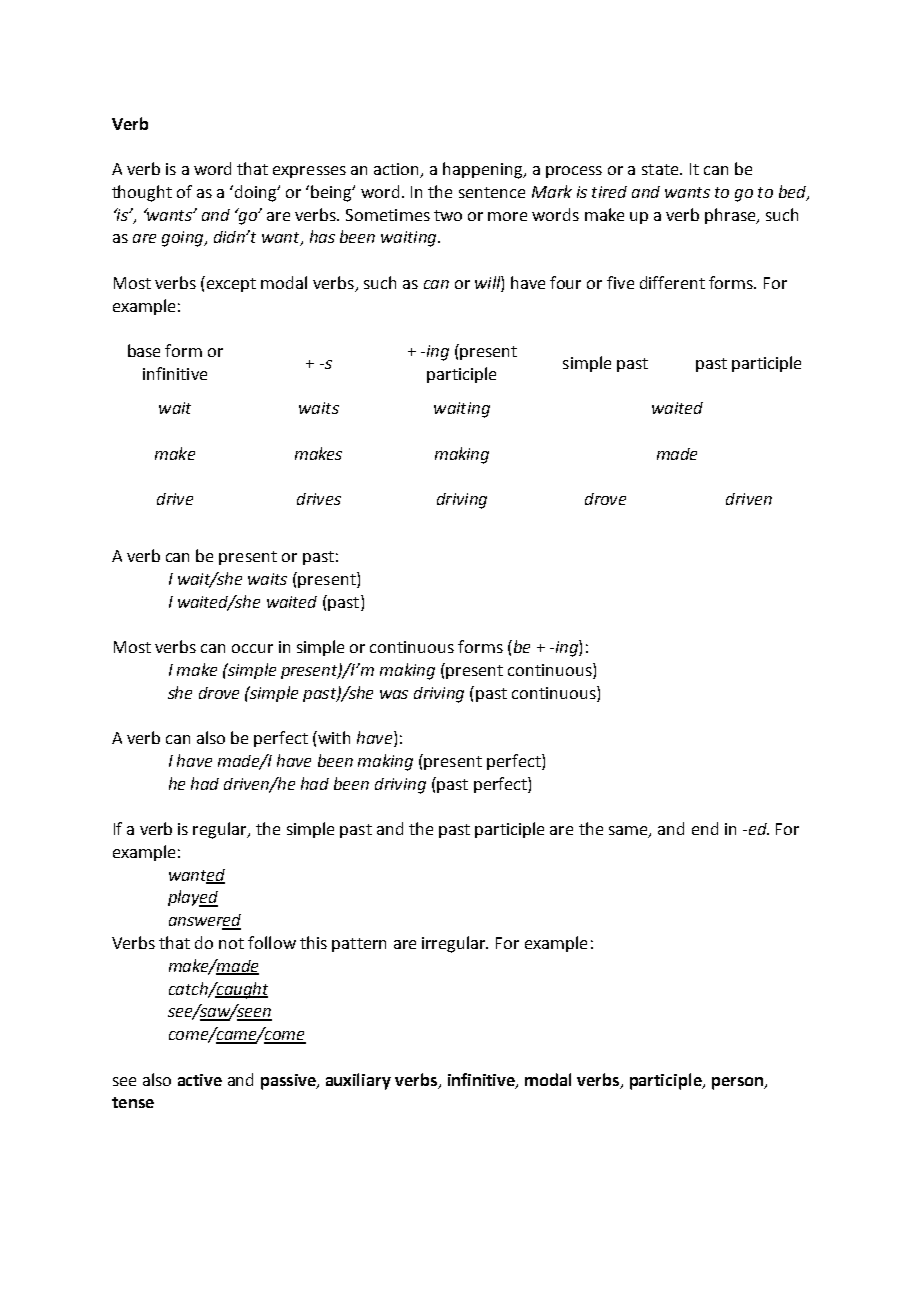  Describe the element at coordinates (200, 1080) in the page. I see `active` at that location.
